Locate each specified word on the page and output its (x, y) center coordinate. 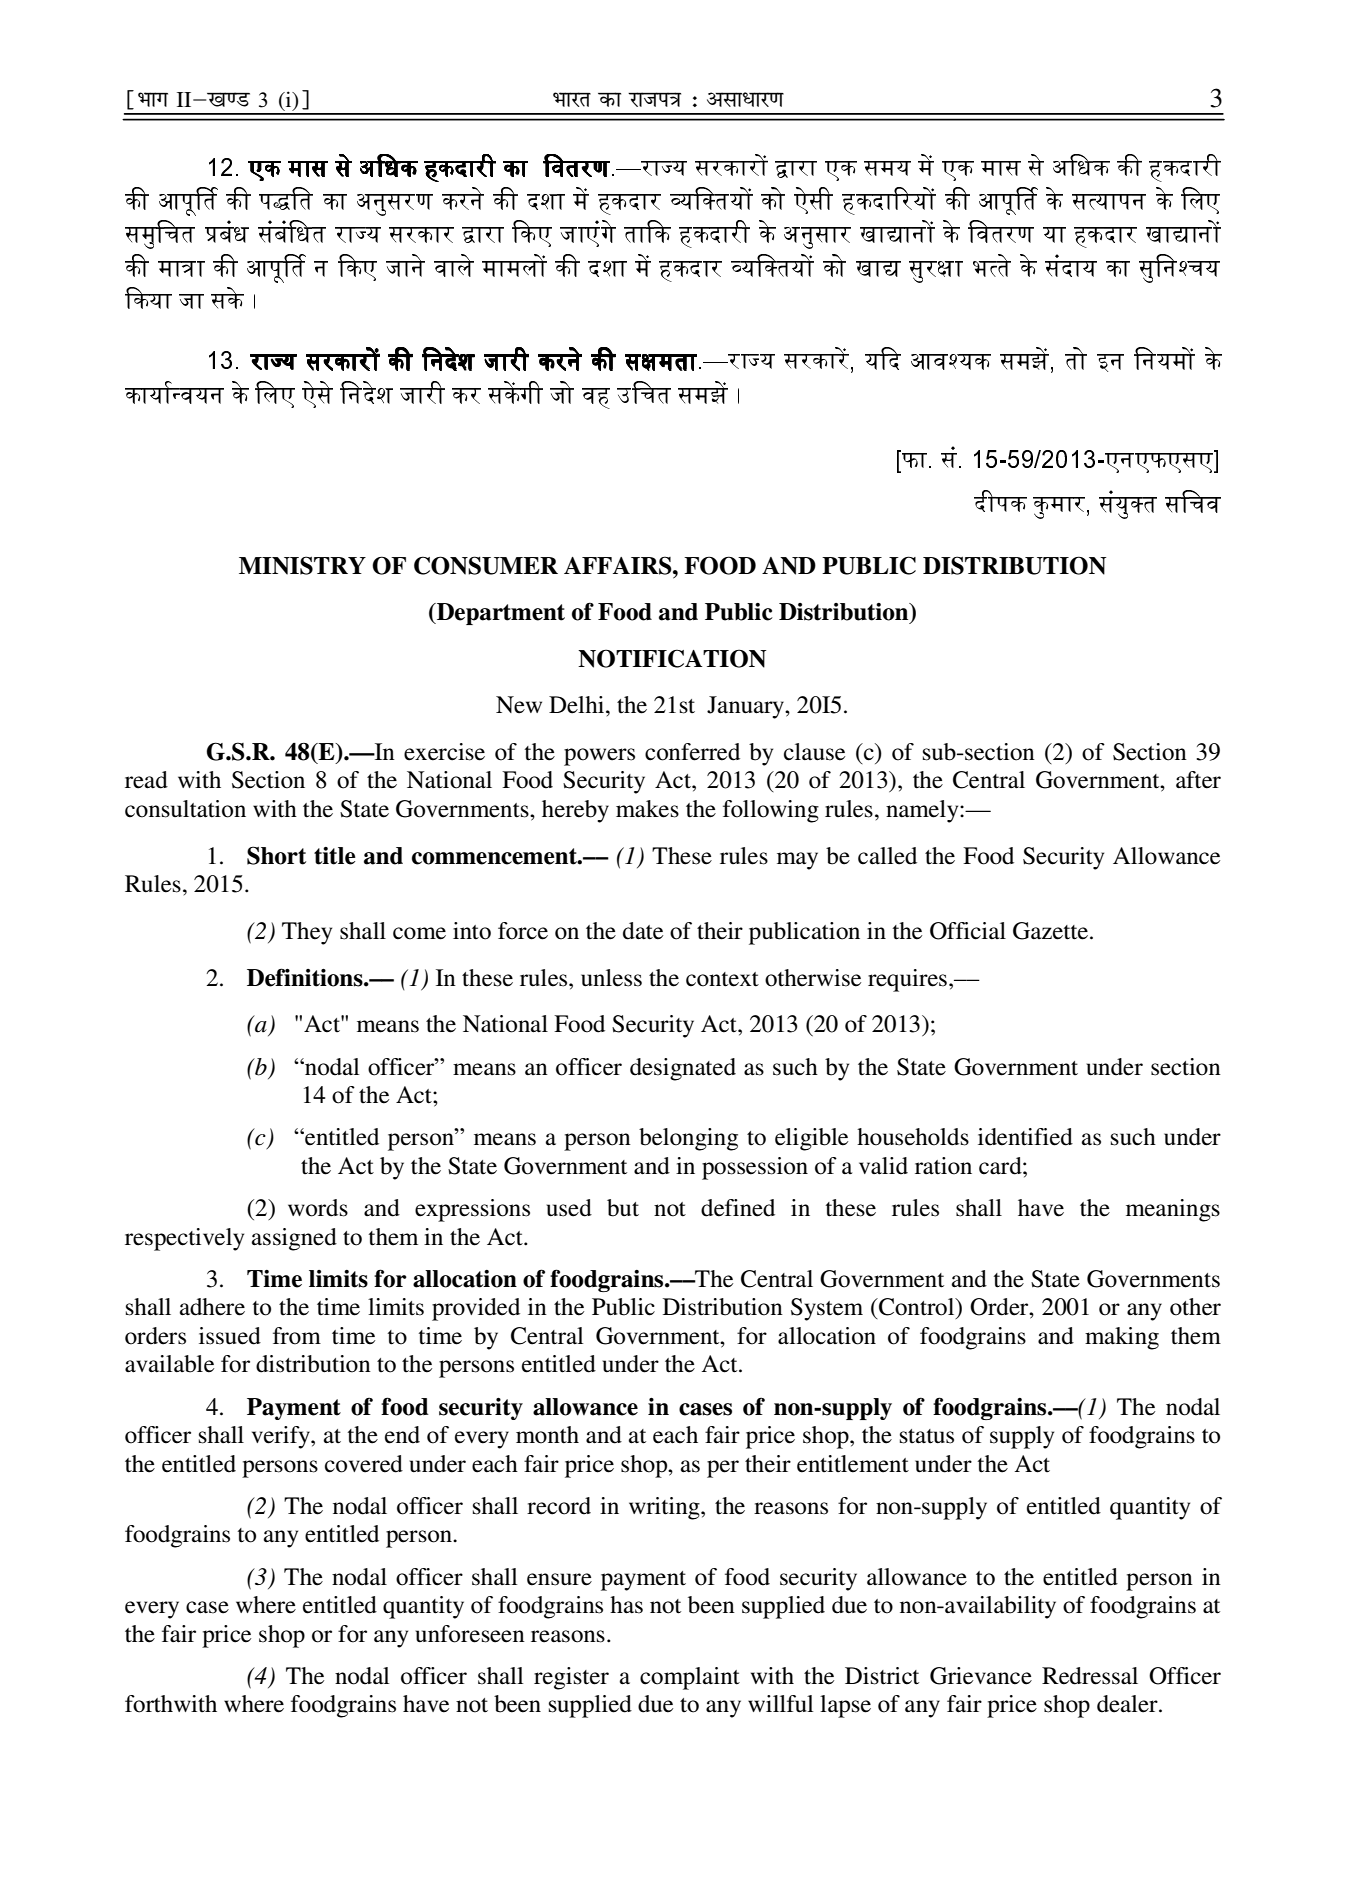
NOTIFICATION (672, 658)
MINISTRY (302, 565)
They (307, 933)
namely (923, 811)
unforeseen (470, 1634)
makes (647, 809)
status (927, 1436)
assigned (294, 1239)
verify (282, 1437)
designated (683, 1069)
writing (665, 1508)
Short (276, 855)
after (1198, 780)
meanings (1173, 1210)
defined (738, 1208)
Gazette (1050, 931)
